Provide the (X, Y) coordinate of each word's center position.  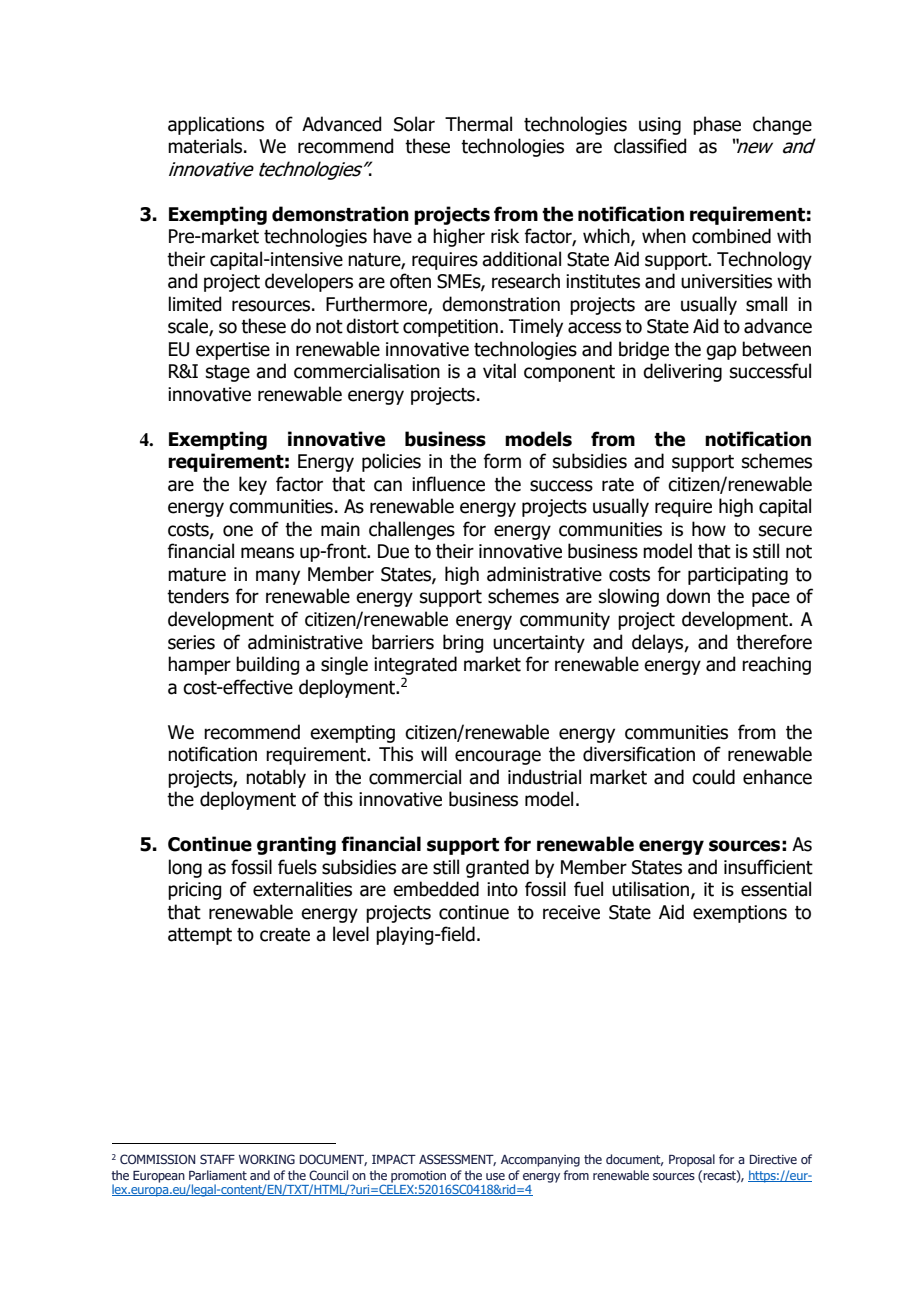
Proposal (692, 1160)
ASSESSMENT (457, 1160)
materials (206, 146)
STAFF (217, 1159)
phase (717, 125)
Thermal (478, 124)
